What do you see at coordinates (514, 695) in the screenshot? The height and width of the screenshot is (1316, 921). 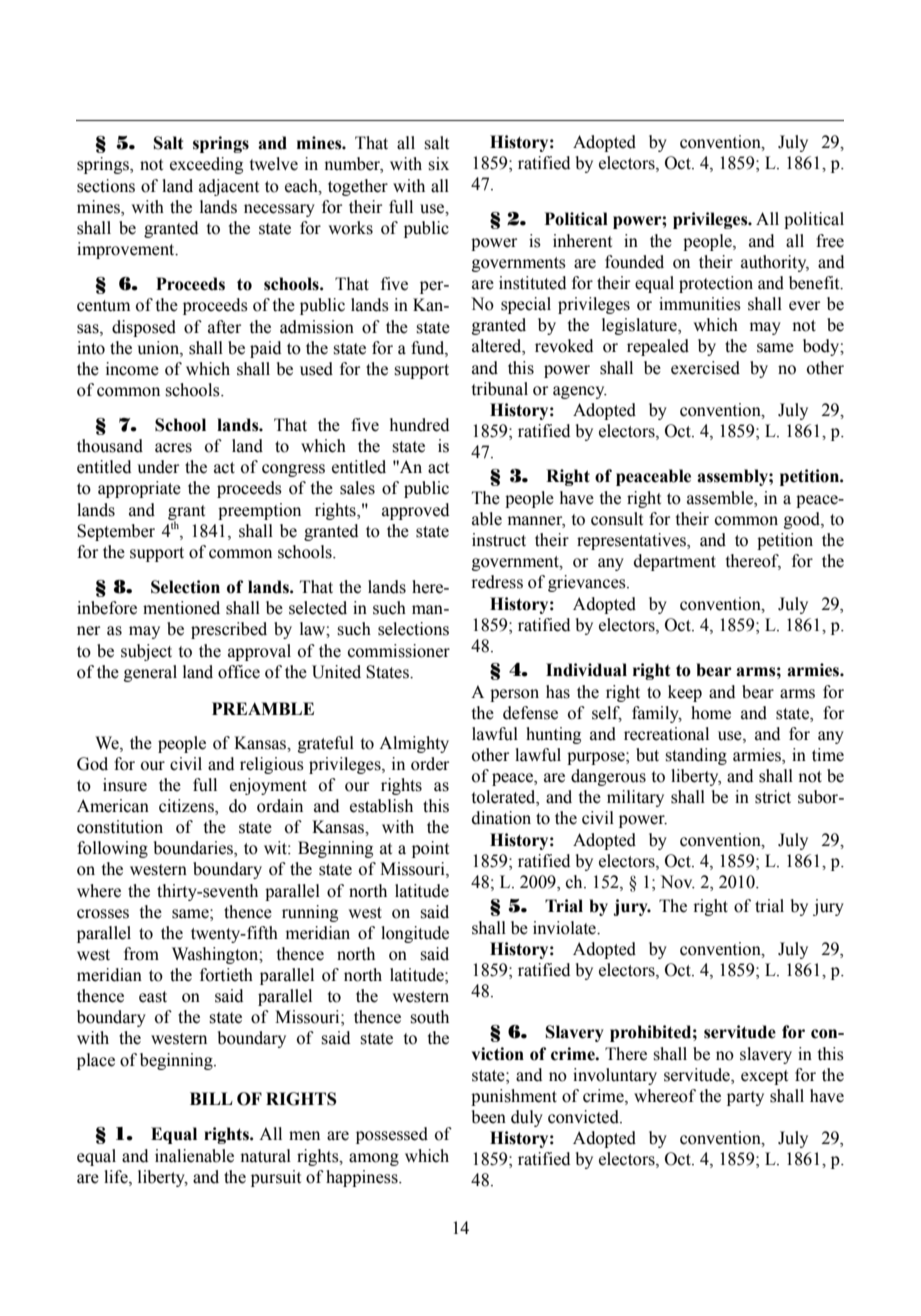 I see `person` at bounding box center [514, 695].
